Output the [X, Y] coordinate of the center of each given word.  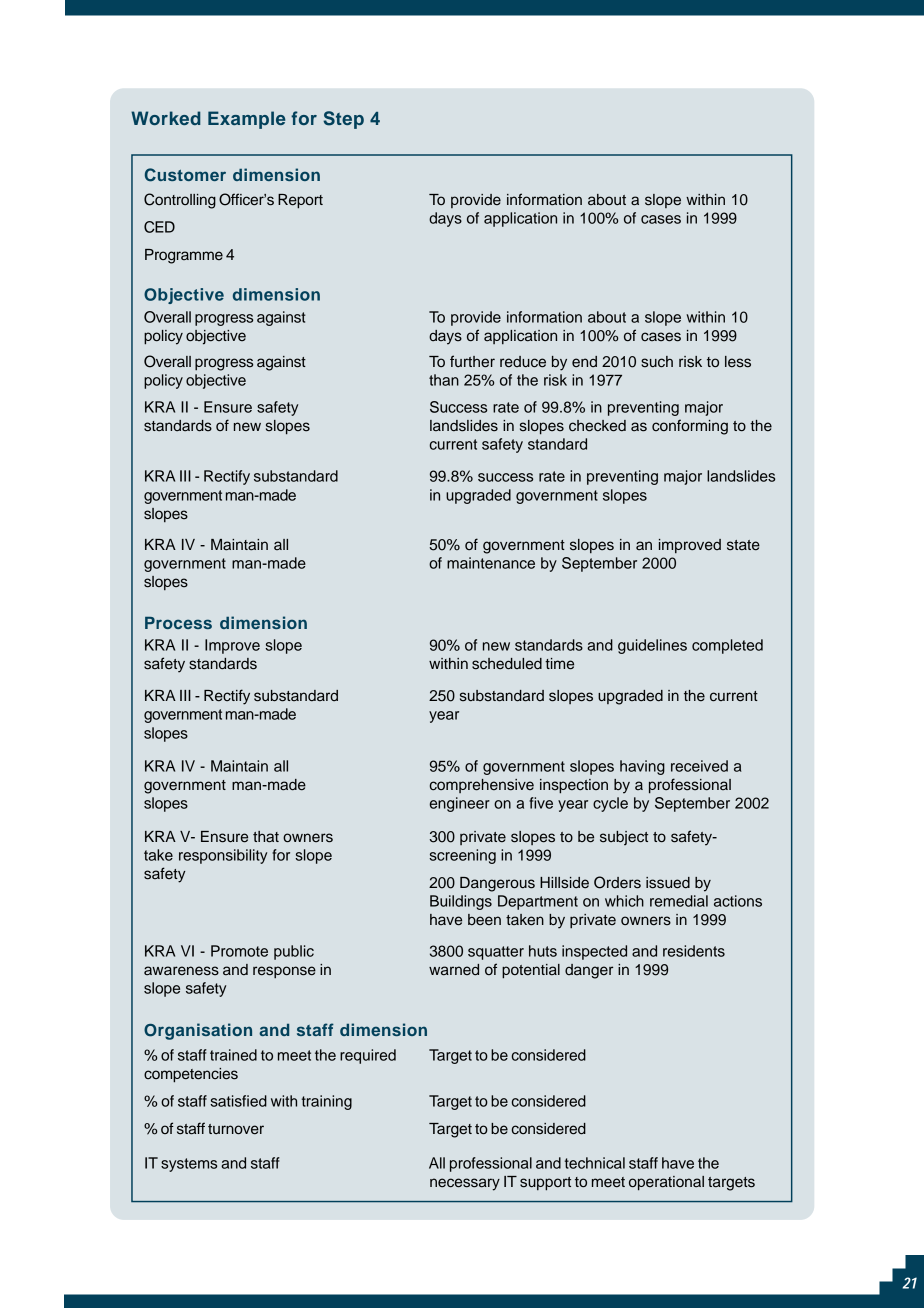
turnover [236, 1129]
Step [343, 120]
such [657, 362]
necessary [465, 1184]
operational [666, 1183]
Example [246, 120]
